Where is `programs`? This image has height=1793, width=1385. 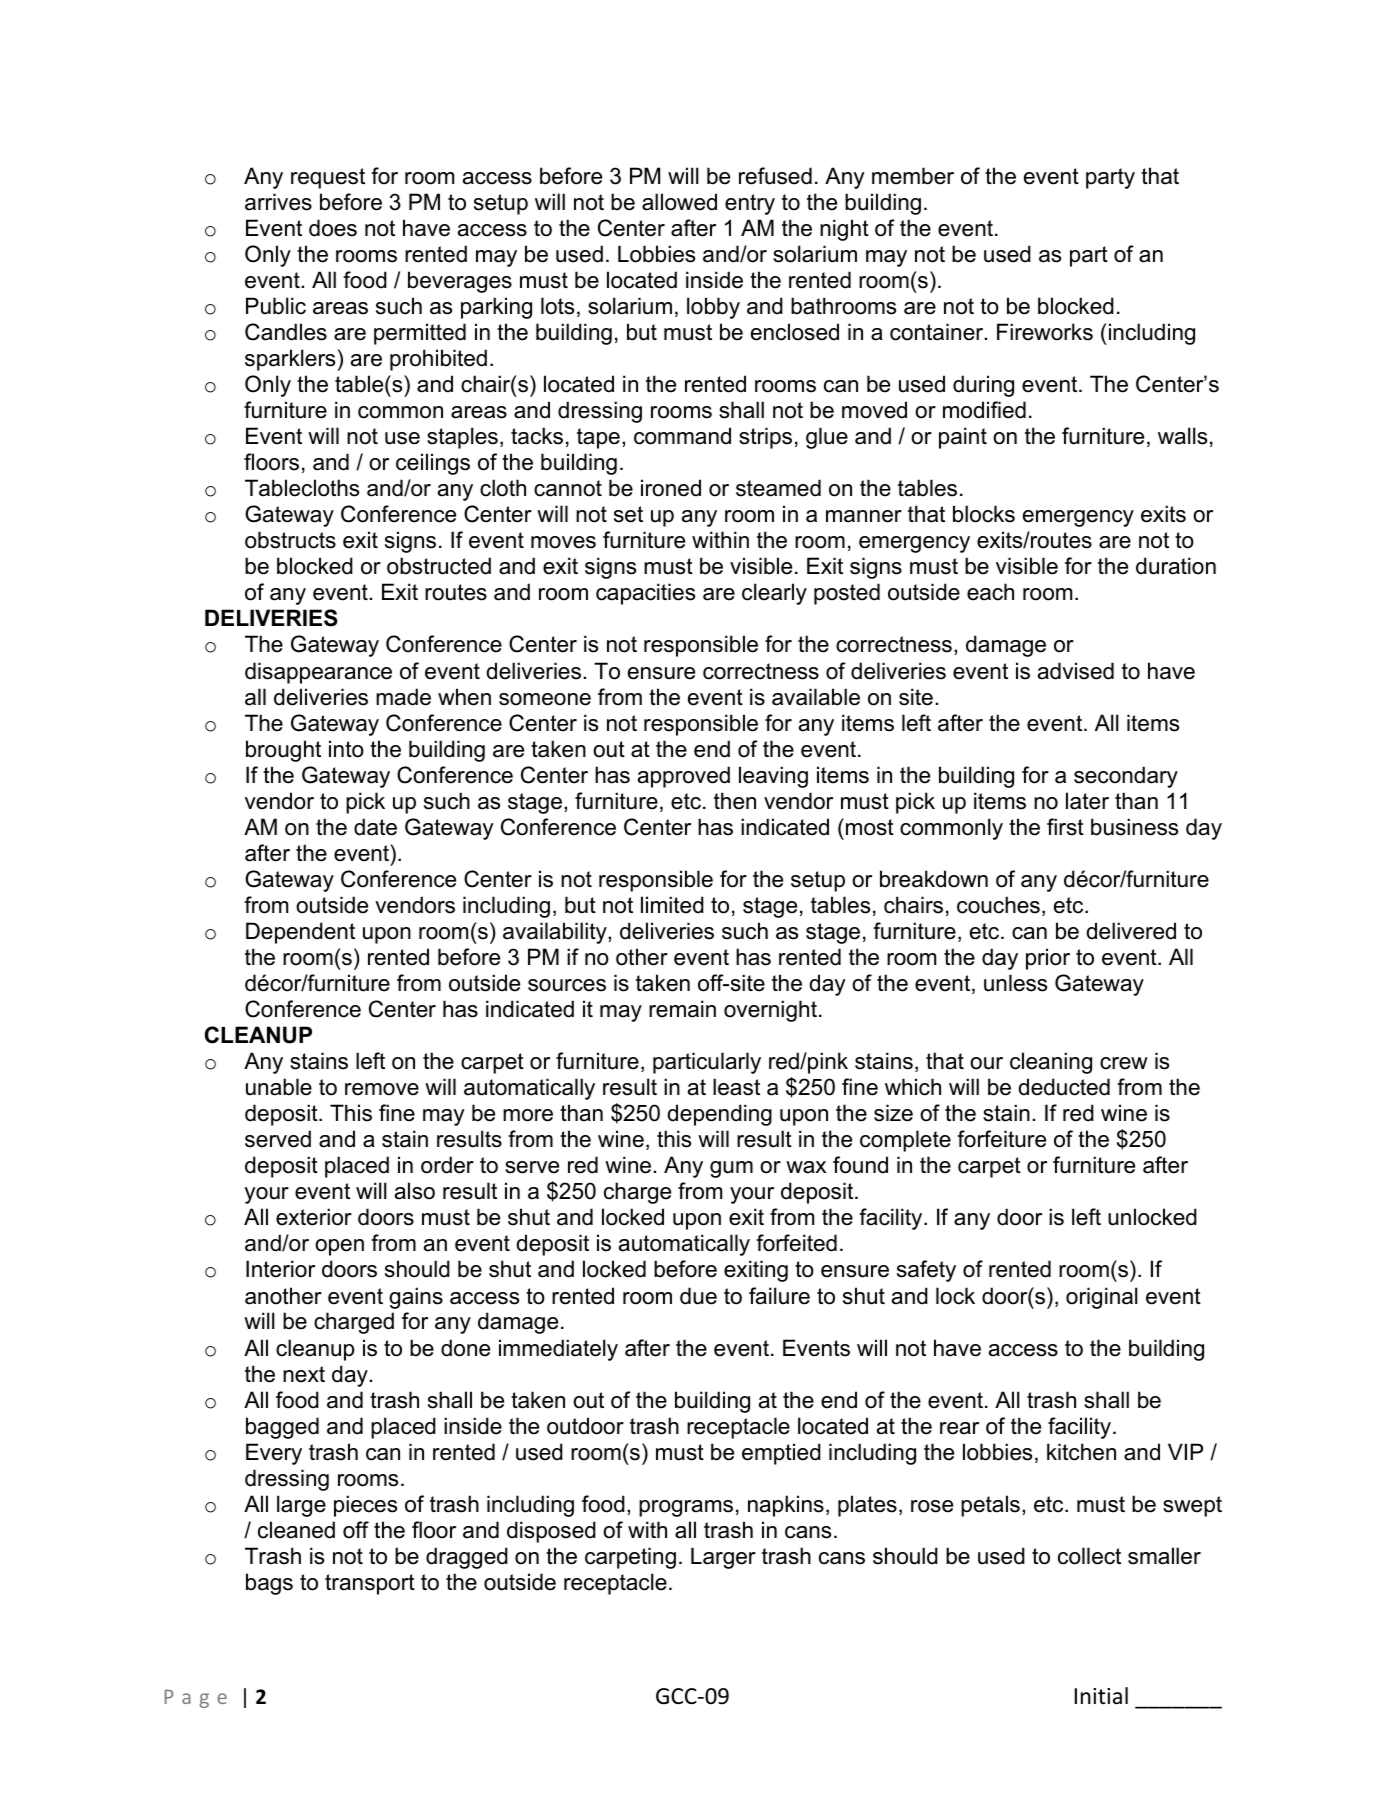
programs is located at coordinates (686, 1508).
